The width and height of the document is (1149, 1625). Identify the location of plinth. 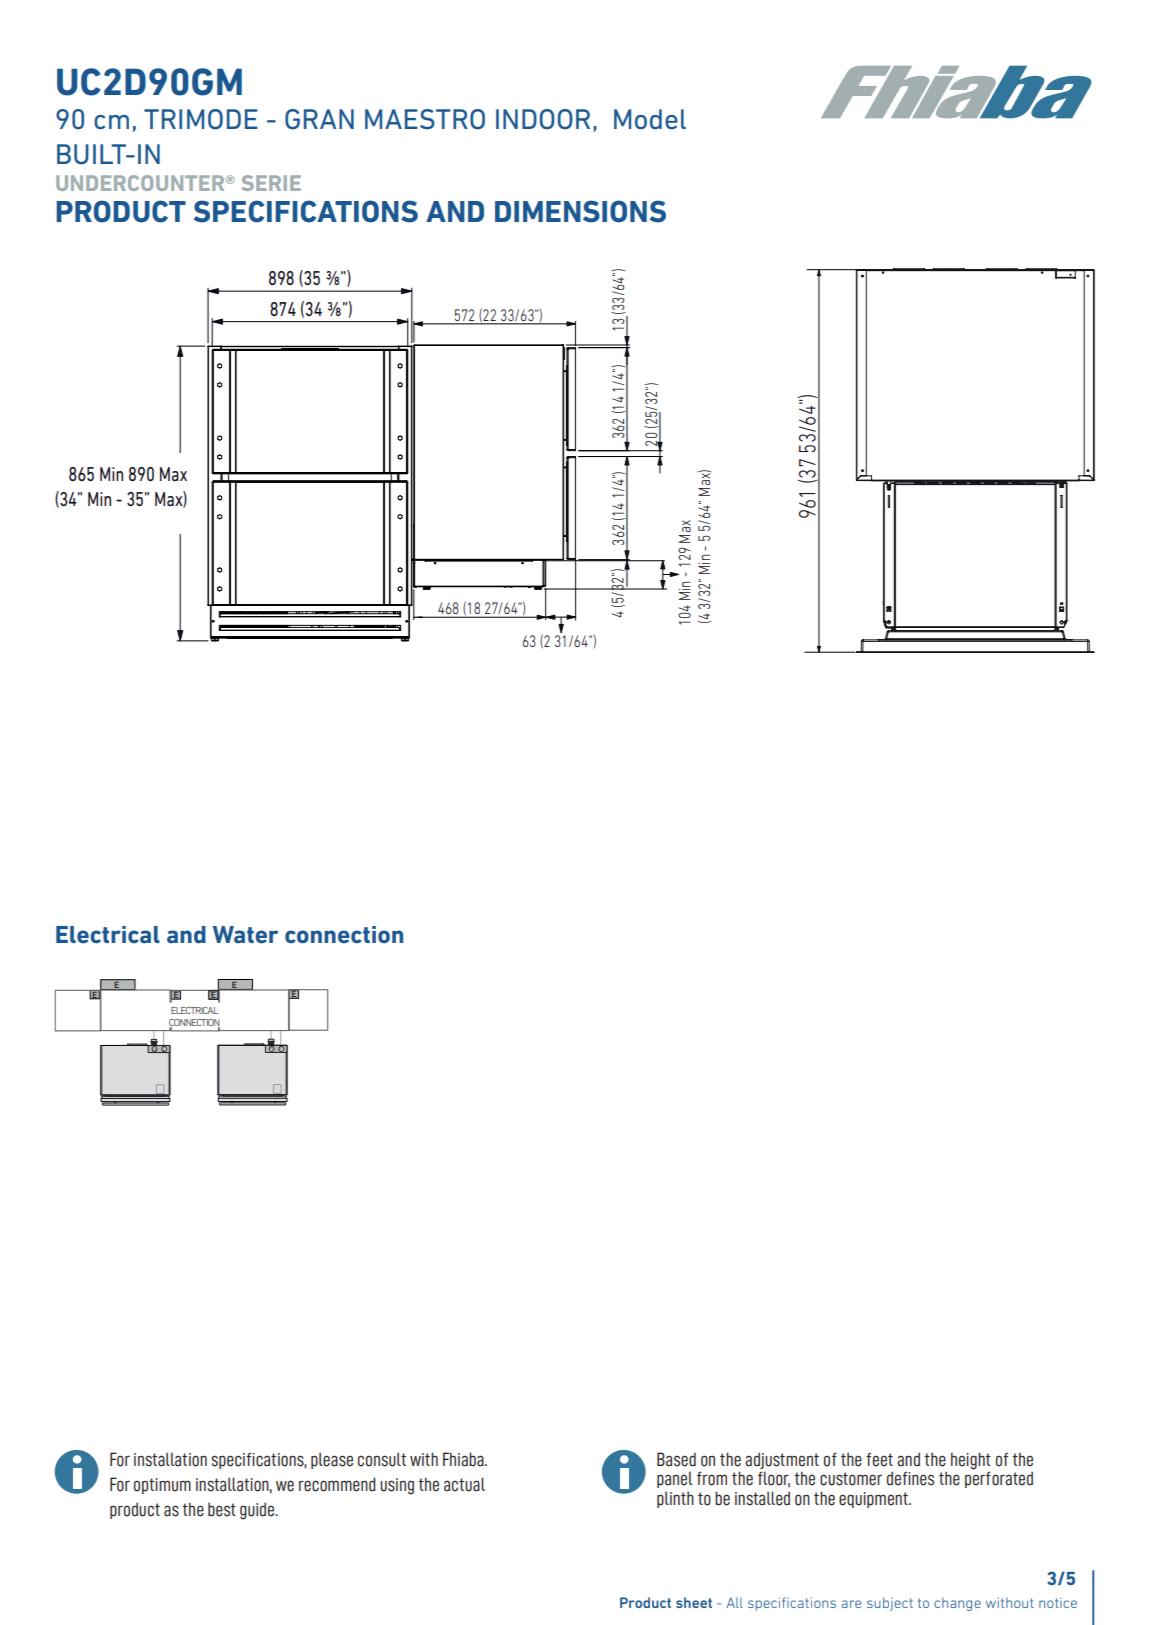
(675, 1499).
